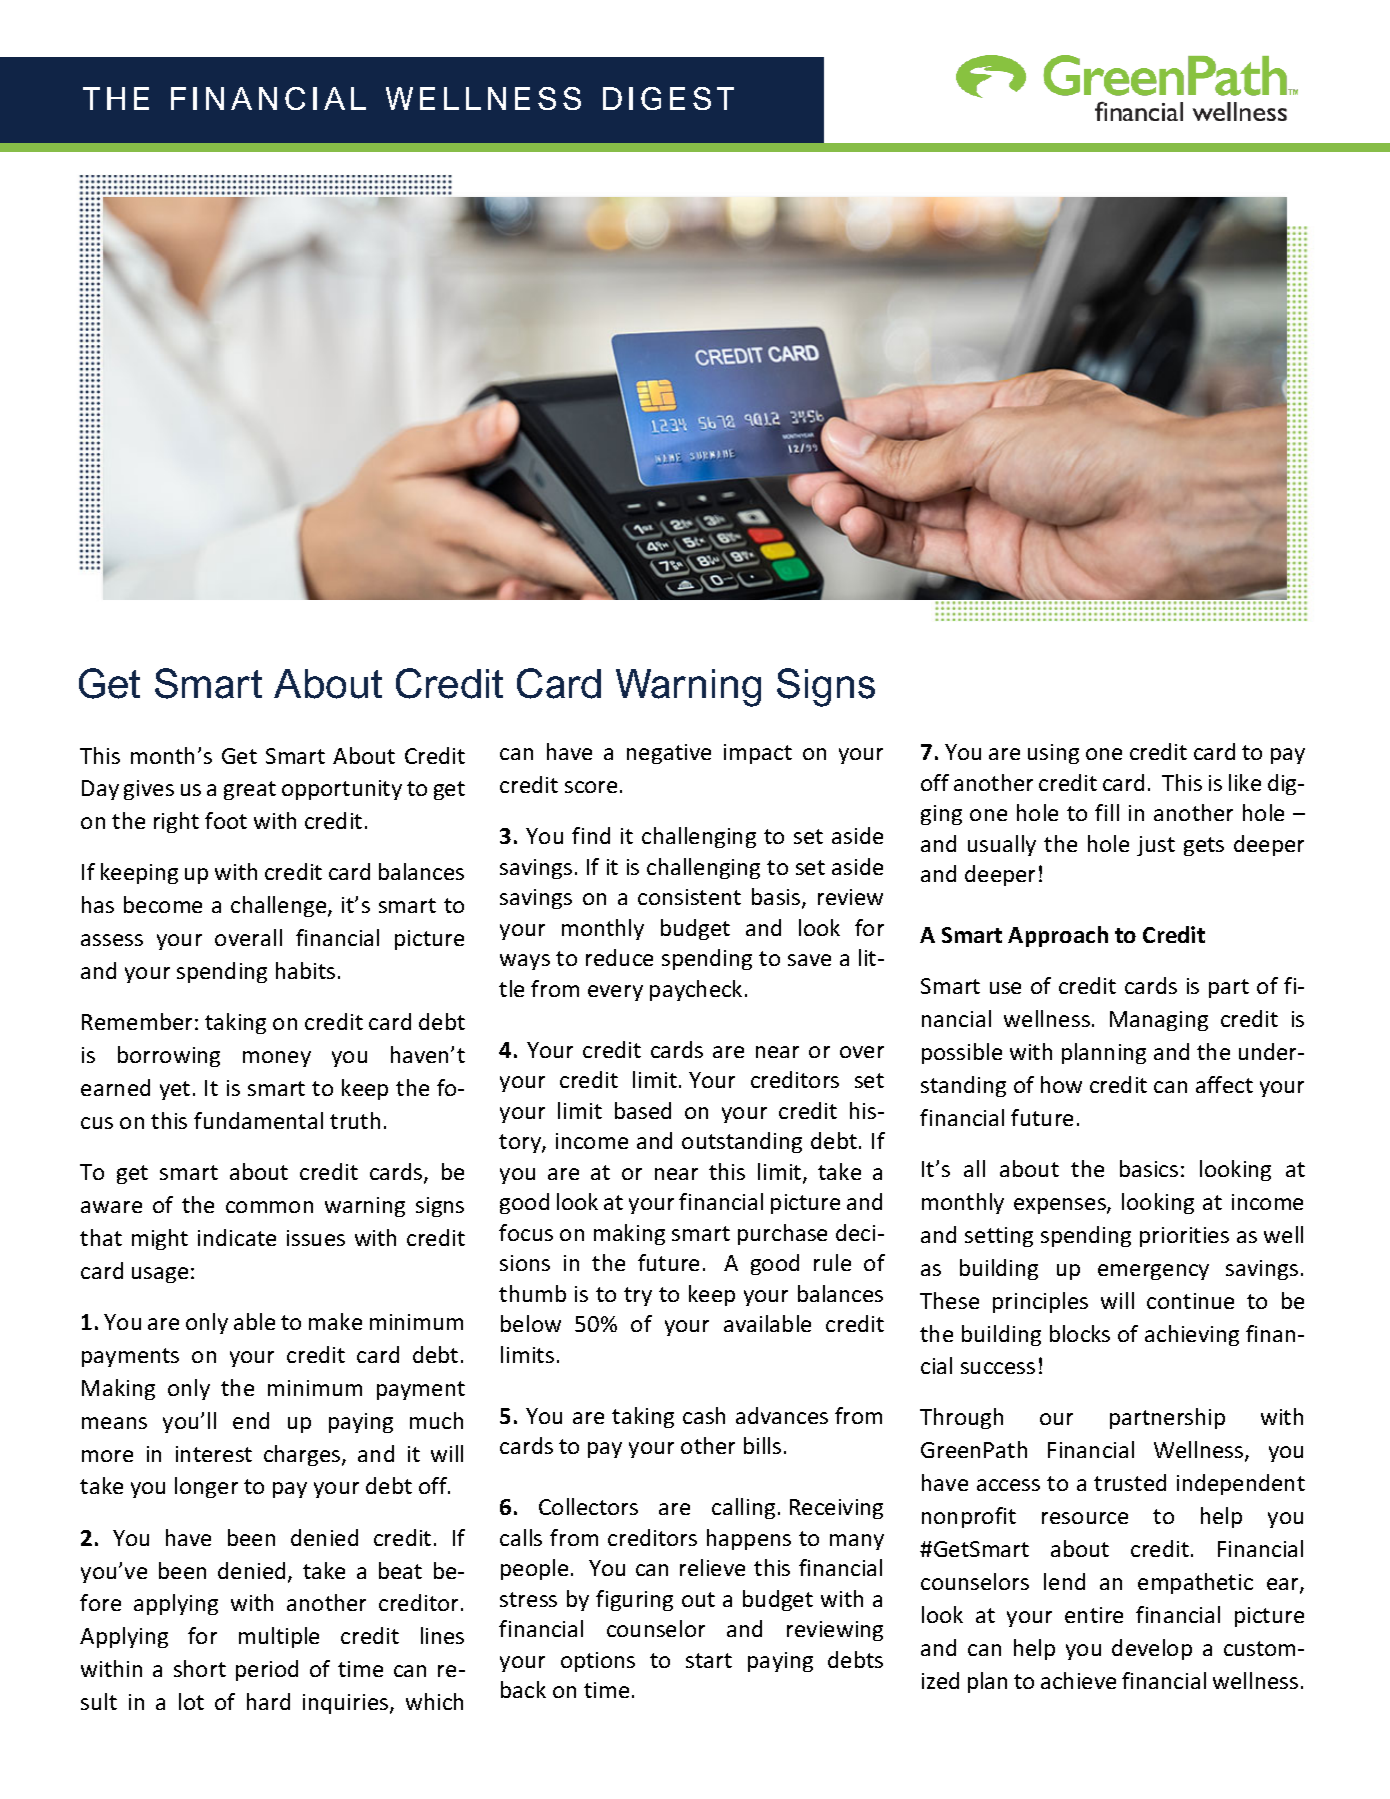  Describe the element at coordinates (1149, 1168) in the document. I see `basics` at that location.
